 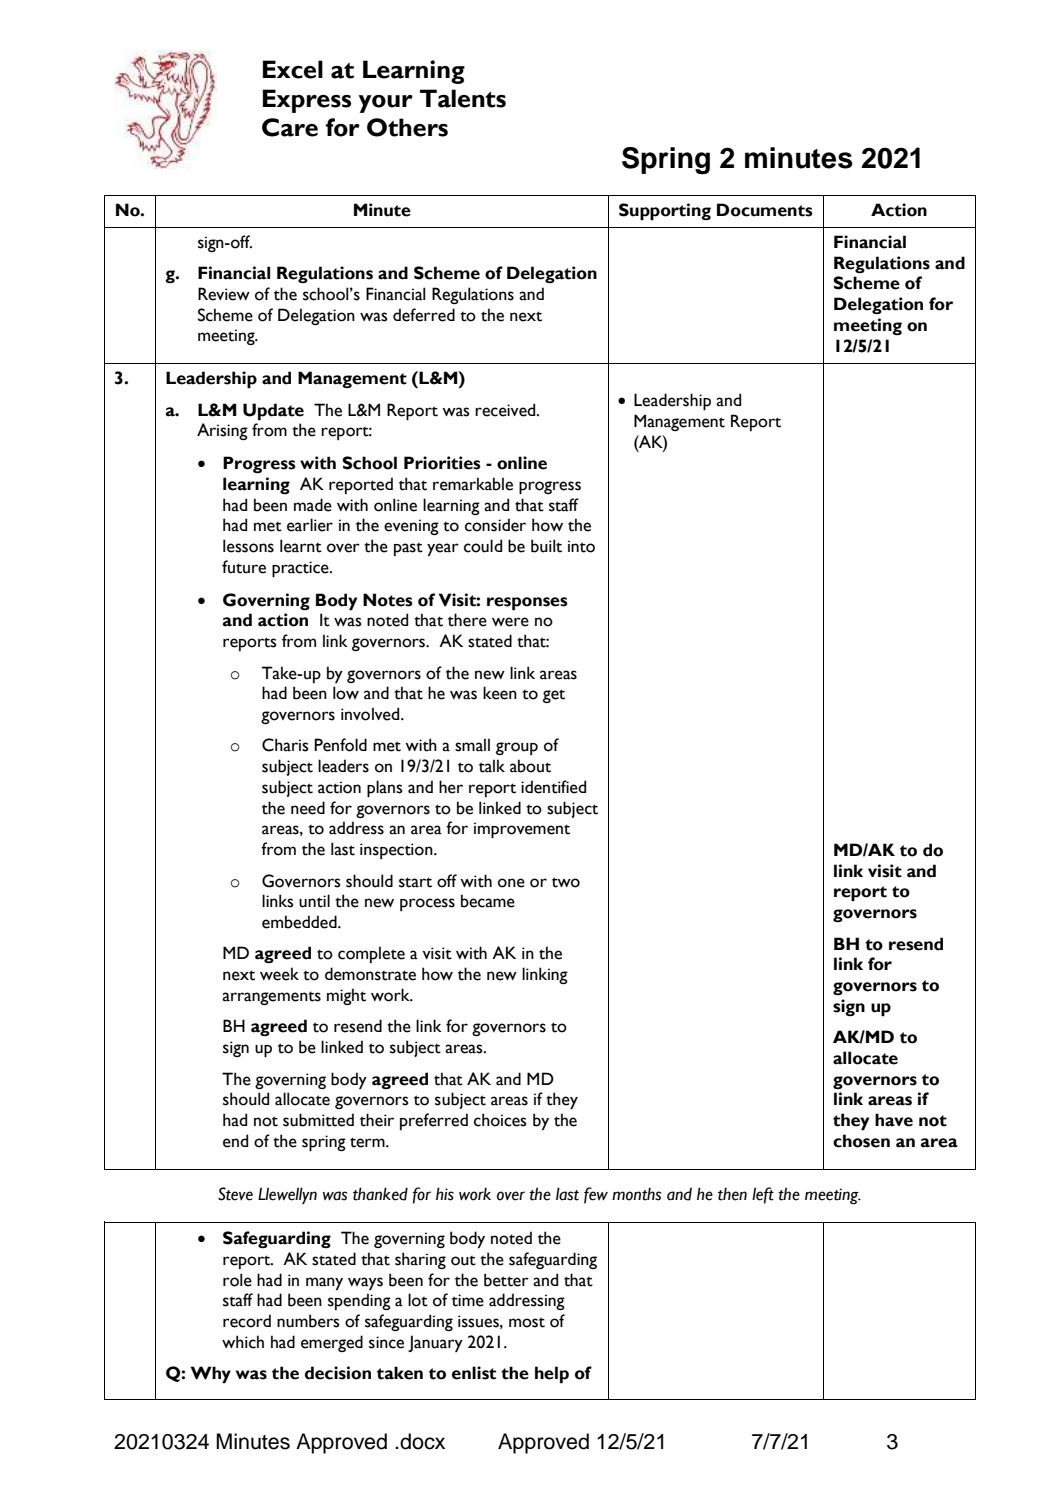 I want to click on responses, so click(x=527, y=604).
